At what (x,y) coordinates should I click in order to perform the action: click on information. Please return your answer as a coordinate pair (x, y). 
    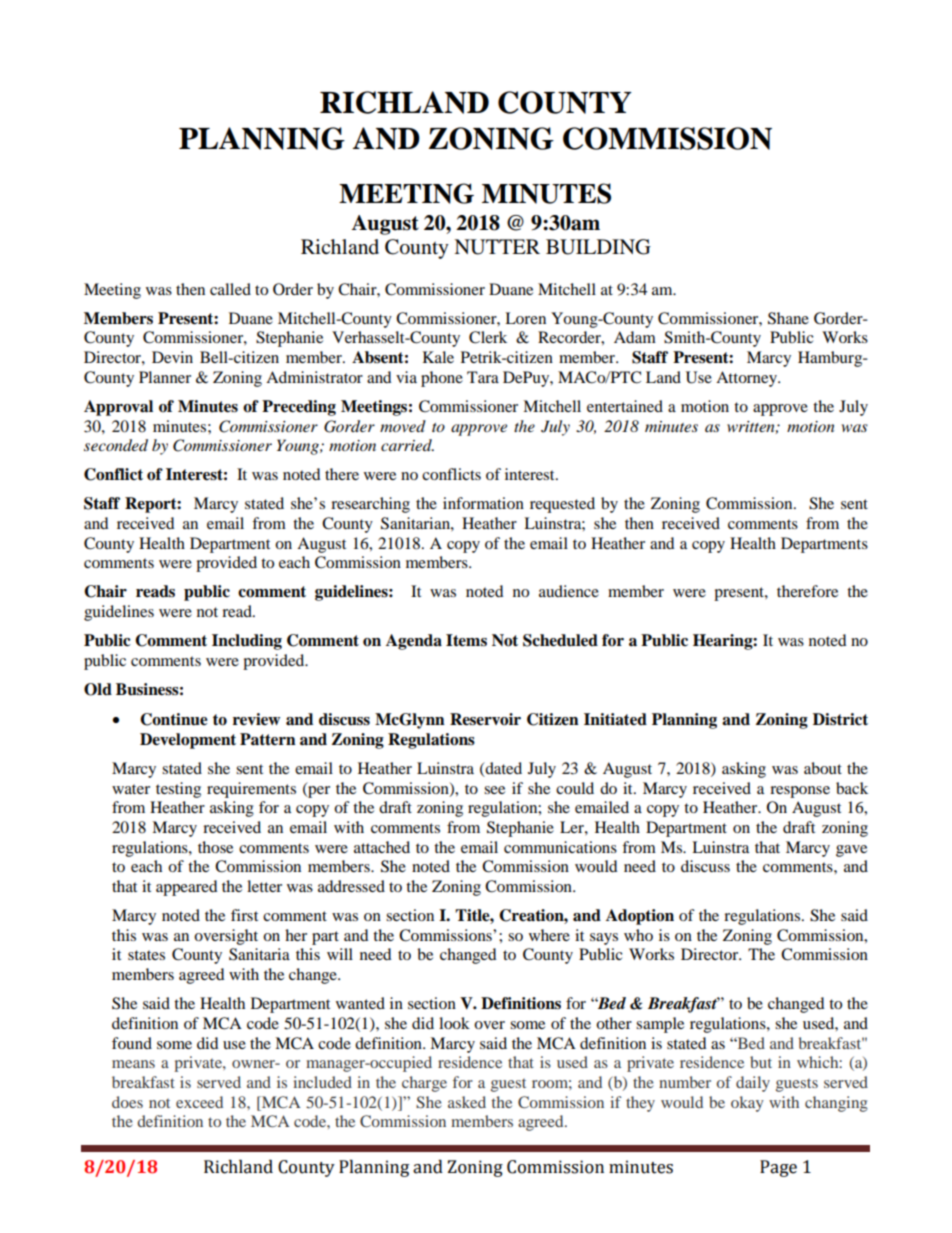
    Looking at the image, I should click on (483, 503).
